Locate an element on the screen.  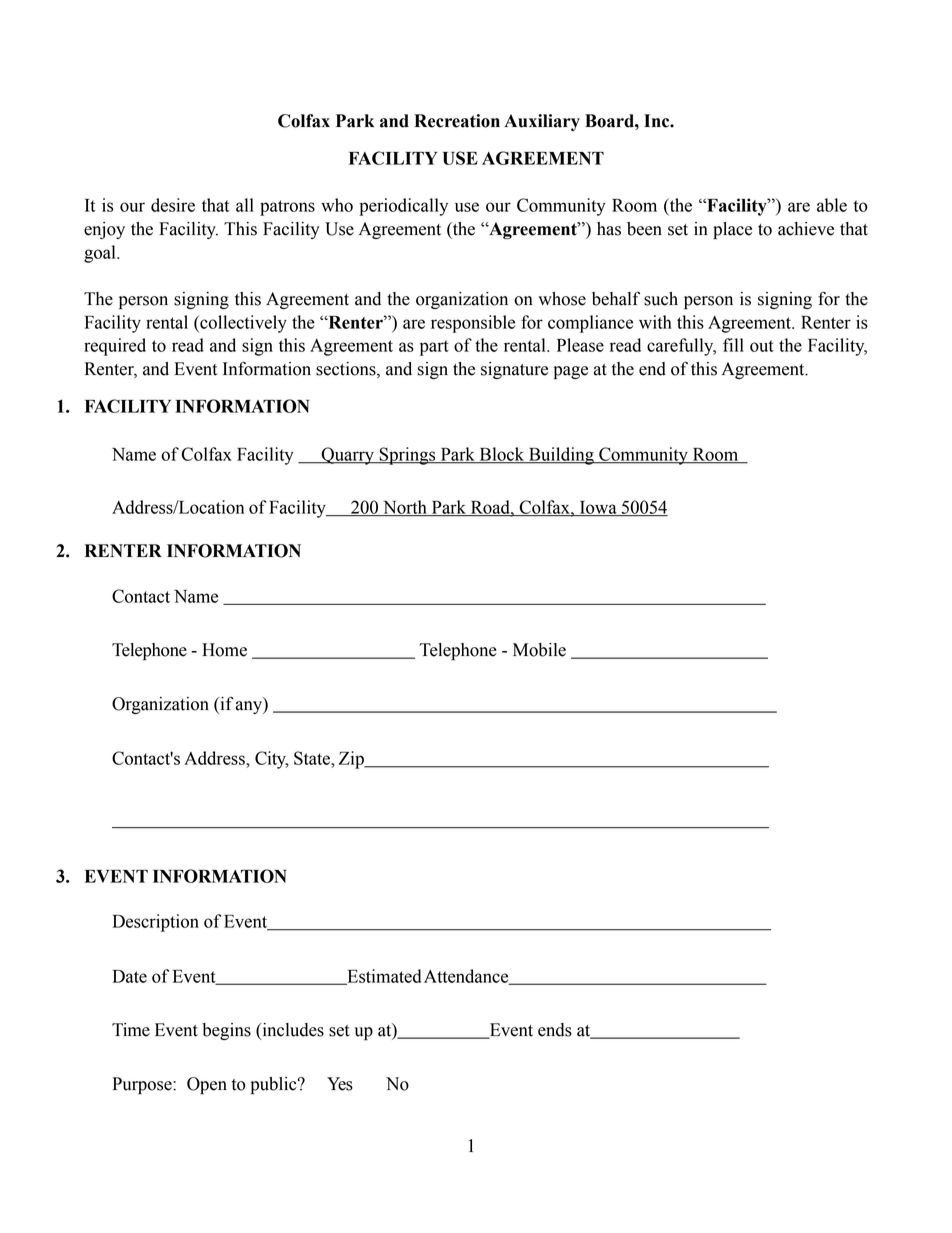
Quarry is located at coordinates (348, 456).
